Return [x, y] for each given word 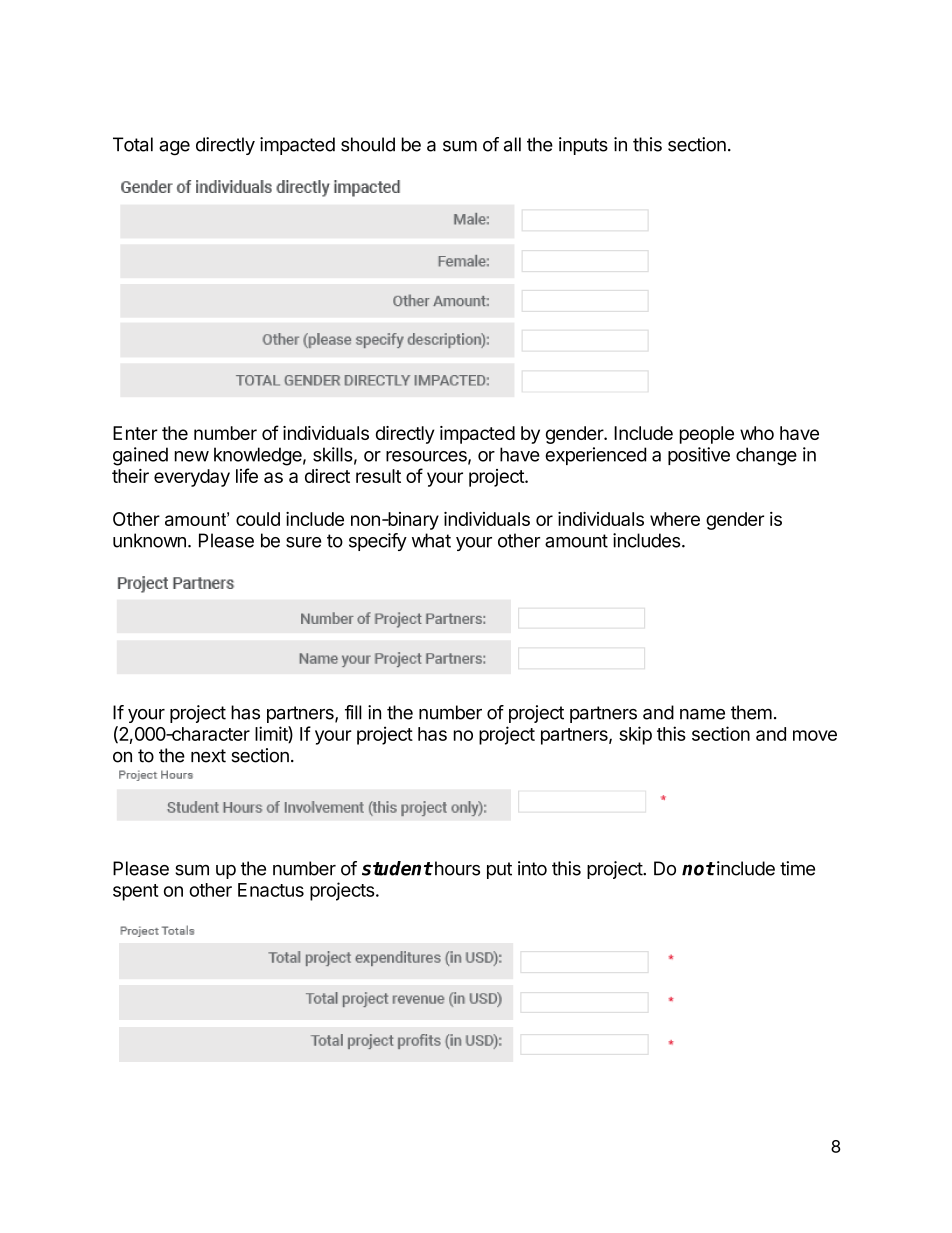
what [431, 540]
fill [353, 712]
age [174, 148]
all [512, 144]
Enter [135, 433]
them [751, 712]
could [258, 519]
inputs [583, 146]
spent [136, 892]
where [675, 519]
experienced [595, 456]
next [208, 756]
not [698, 869]
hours [456, 868]
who [757, 433]
